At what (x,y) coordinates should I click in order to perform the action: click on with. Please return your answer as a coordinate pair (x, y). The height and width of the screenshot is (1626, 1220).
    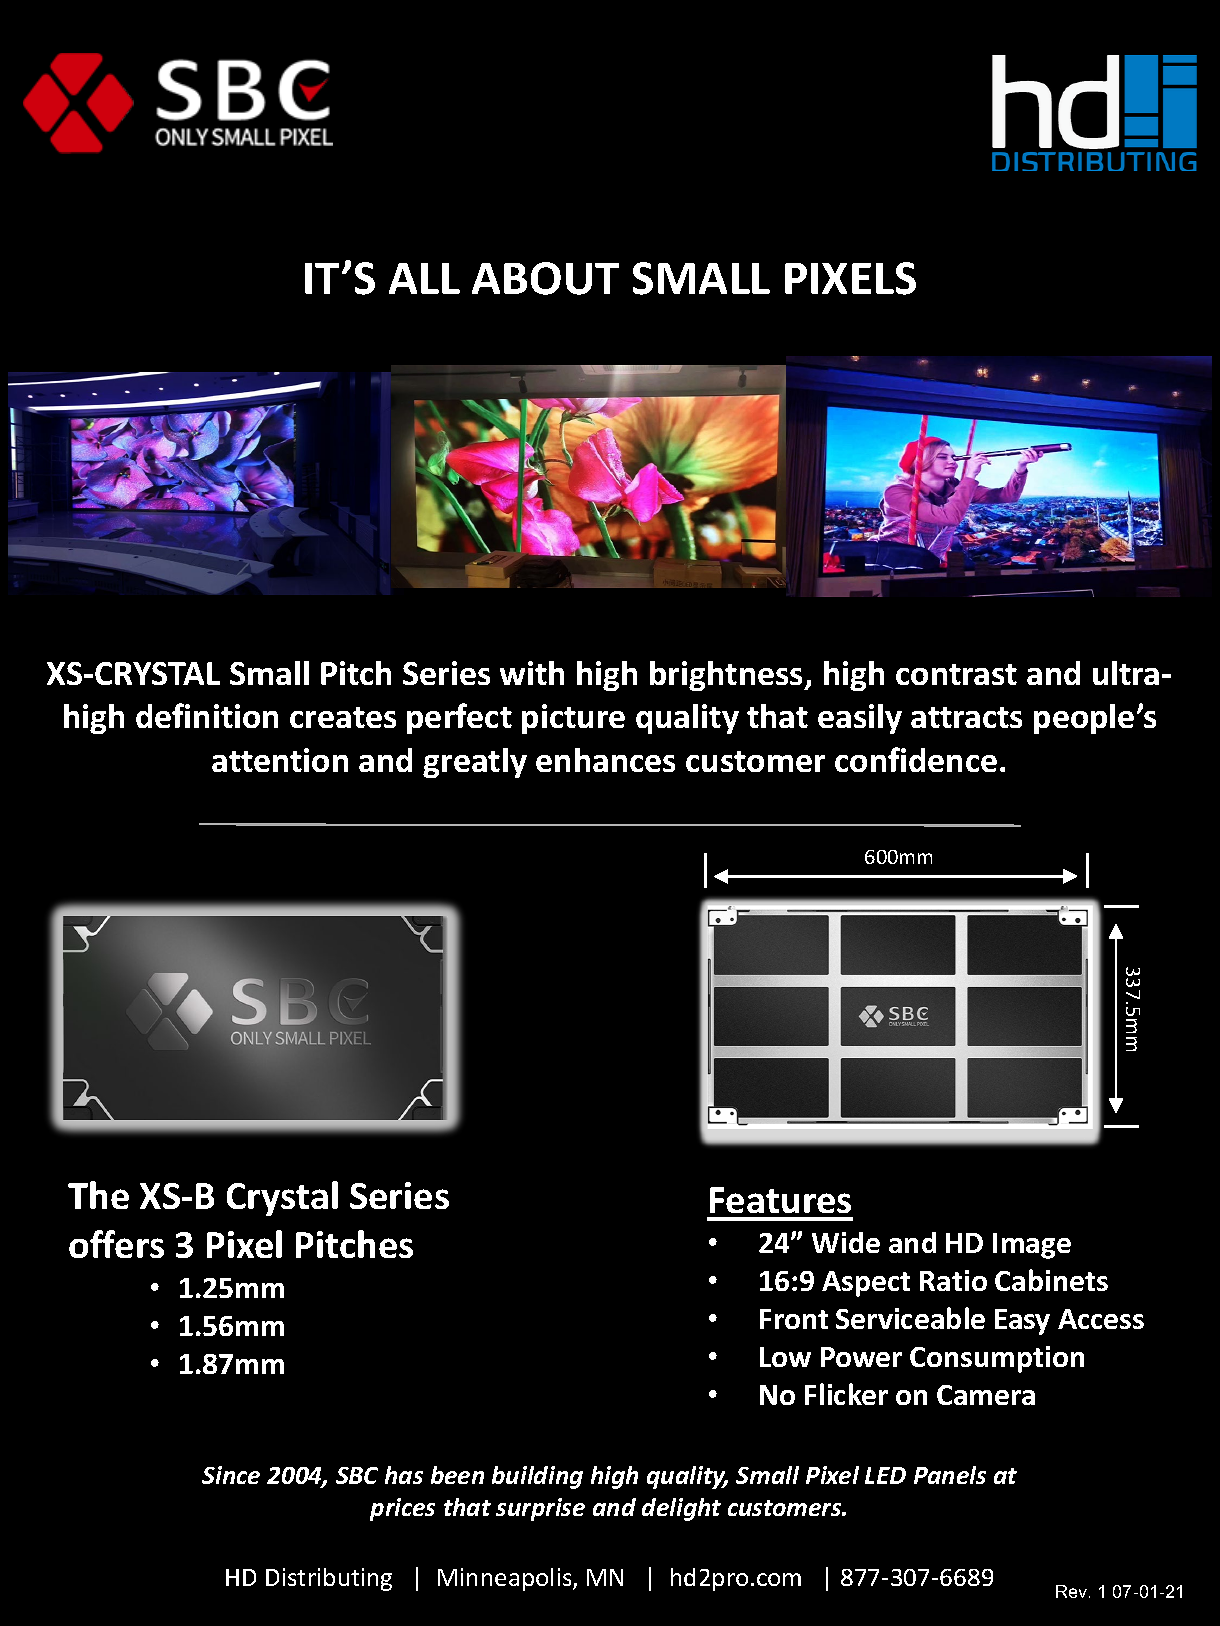
    Looking at the image, I should click on (532, 673).
